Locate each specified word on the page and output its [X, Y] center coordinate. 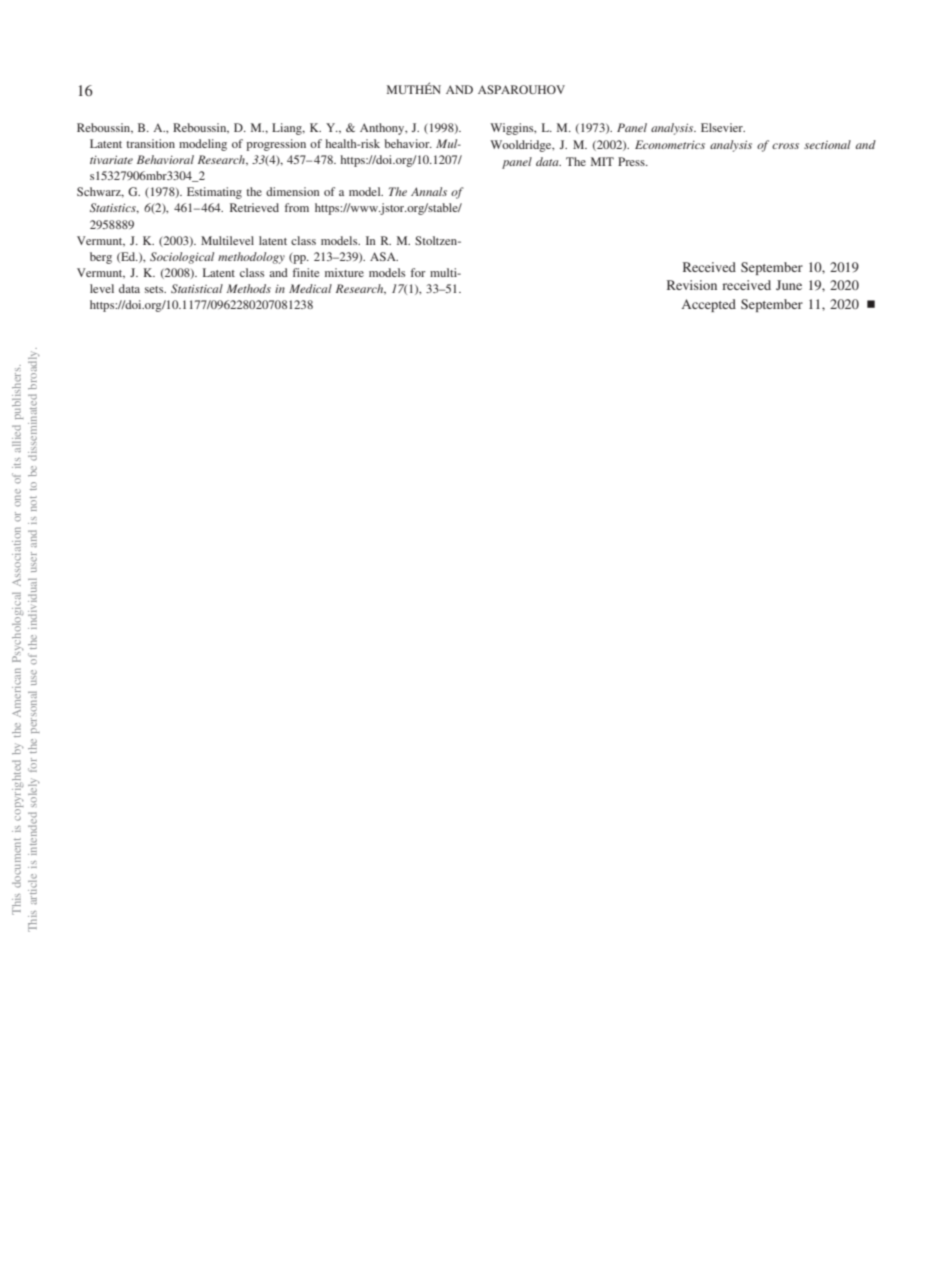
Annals [429, 191]
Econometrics [670, 144]
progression [276, 145]
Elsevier [723, 127]
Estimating [214, 193]
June [789, 285]
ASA [384, 256]
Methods [248, 288]
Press [632, 161]
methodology [251, 258]
